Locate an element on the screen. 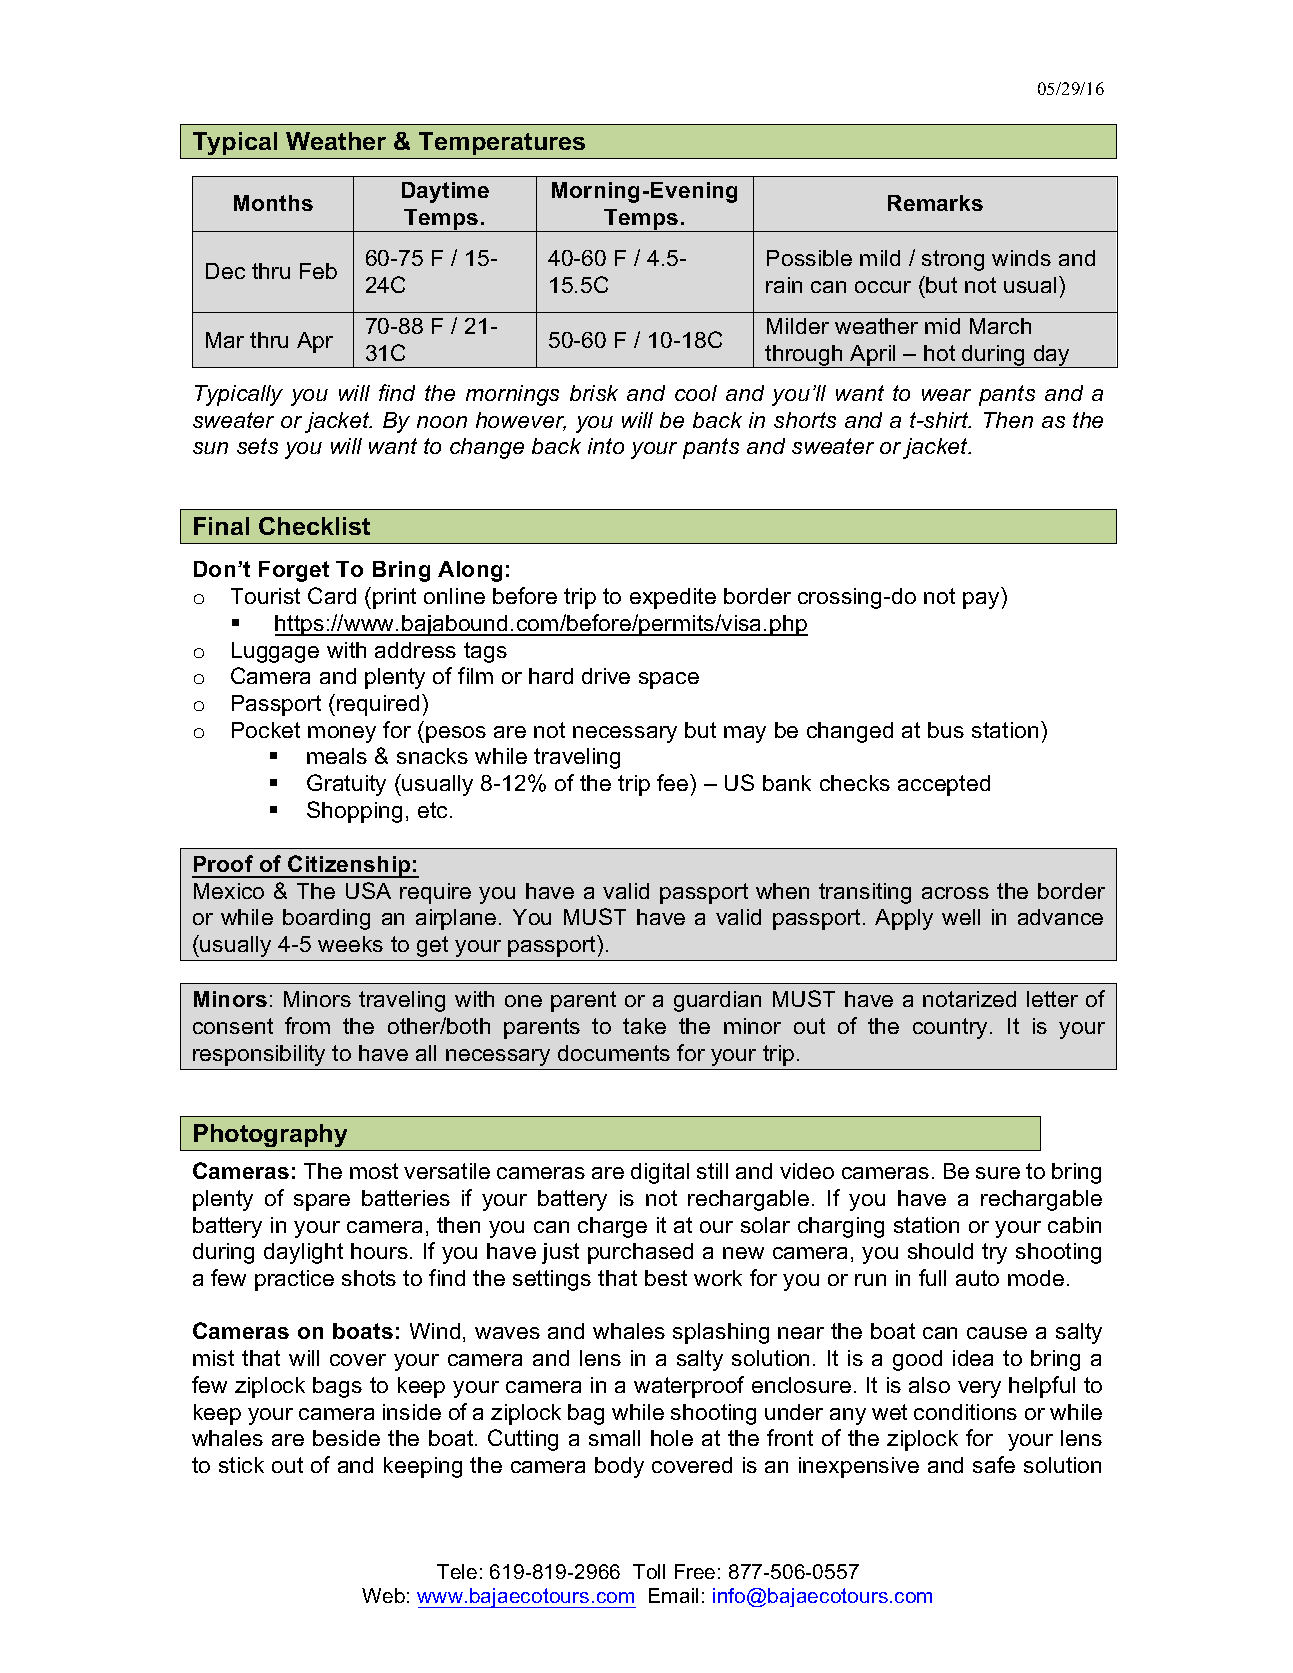 This screenshot has width=1293, height=1673. country is located at coordinates (952, 1028).
